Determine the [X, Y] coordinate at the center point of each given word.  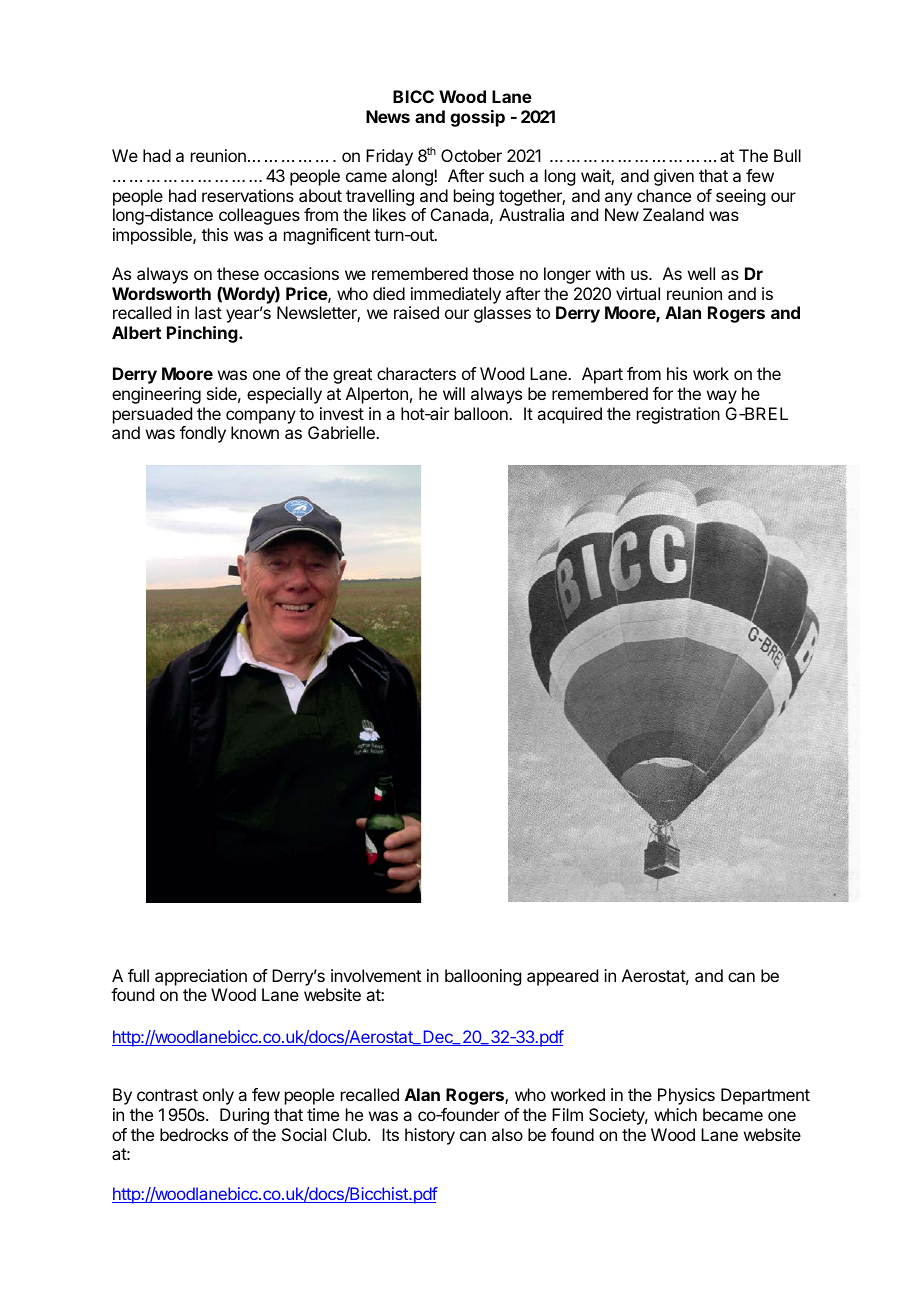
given [674, 177]
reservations [248, 195]
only [218, 1096]
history [430, 1136]
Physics [686, 1096]
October [471, 155]
